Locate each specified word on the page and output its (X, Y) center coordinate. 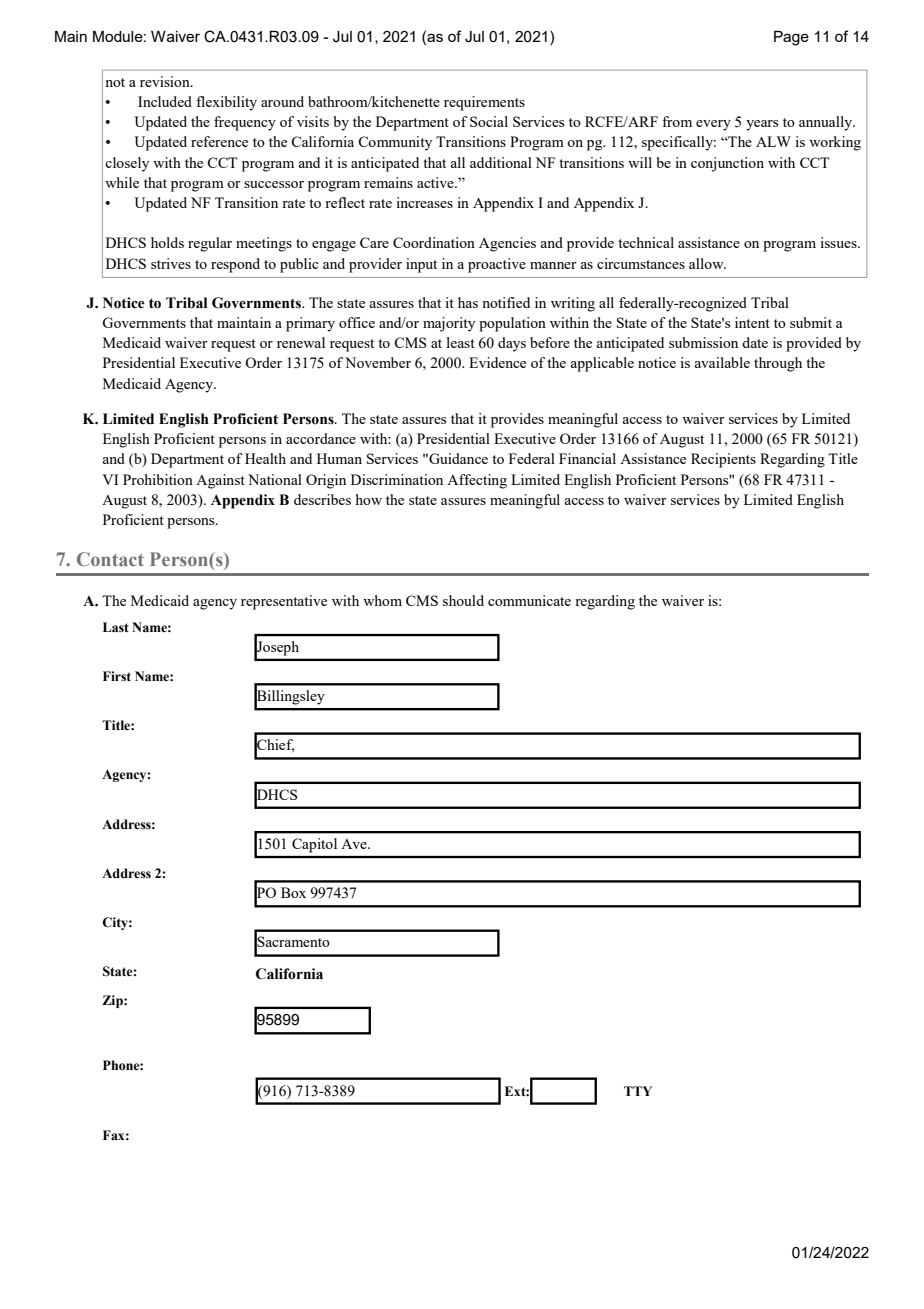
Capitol (314, 845)
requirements (484, 103)
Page (791, 38)
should (463, 600)
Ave (355, 844)
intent (752, 322)
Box (293, 892)
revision (166, 81)
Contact (110, 559)
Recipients (723, 460)
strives (171, 263)
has (468, 302)
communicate (529, 600)
